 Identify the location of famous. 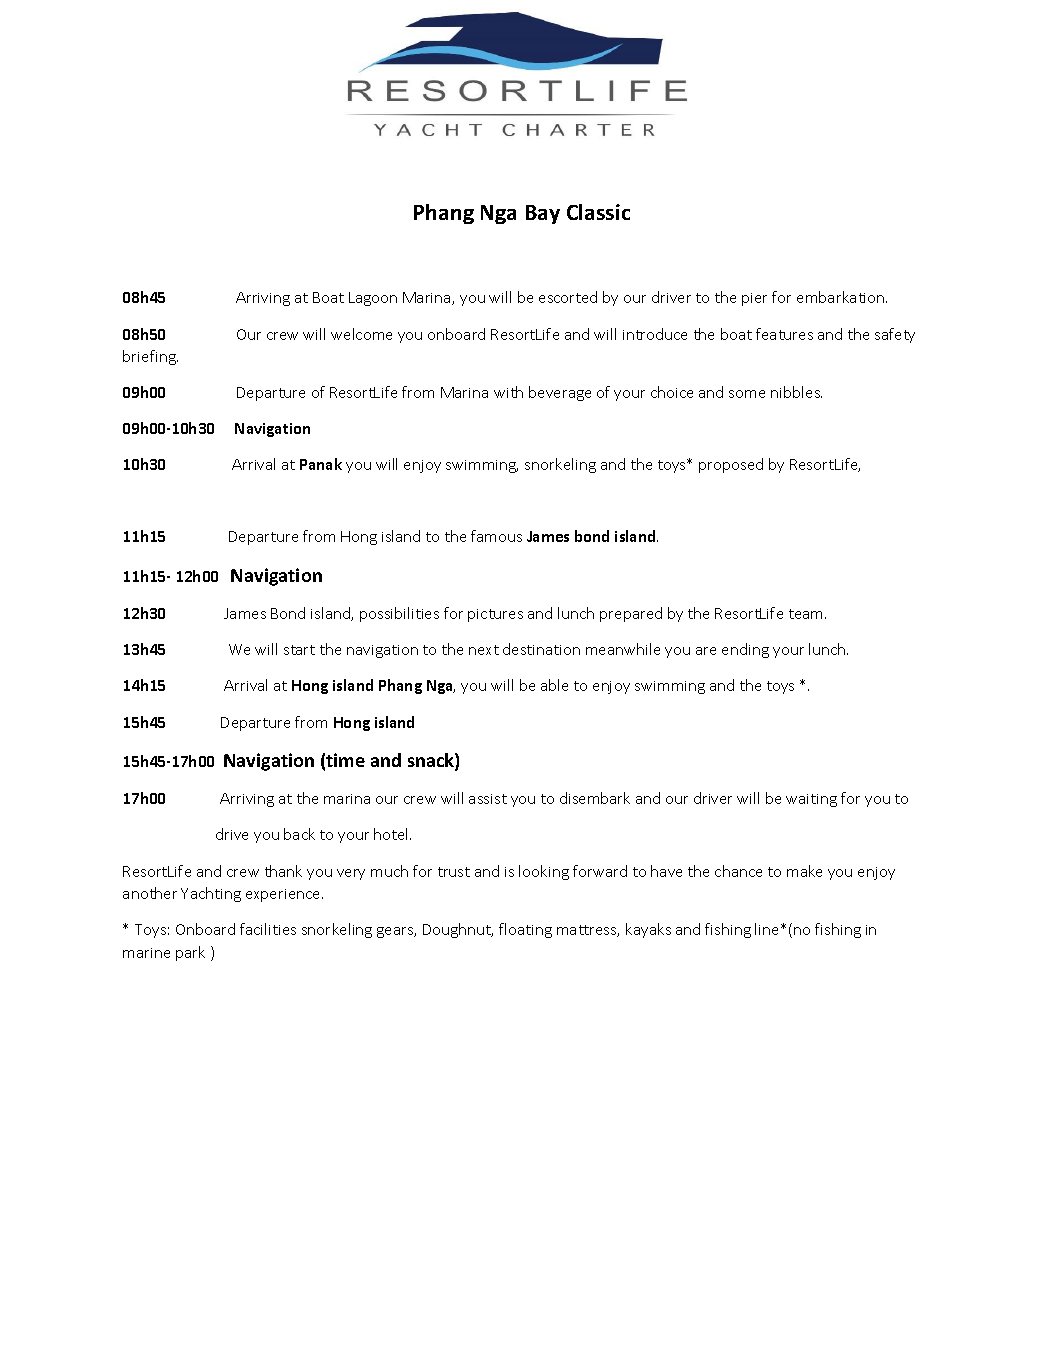
(496, 536).
